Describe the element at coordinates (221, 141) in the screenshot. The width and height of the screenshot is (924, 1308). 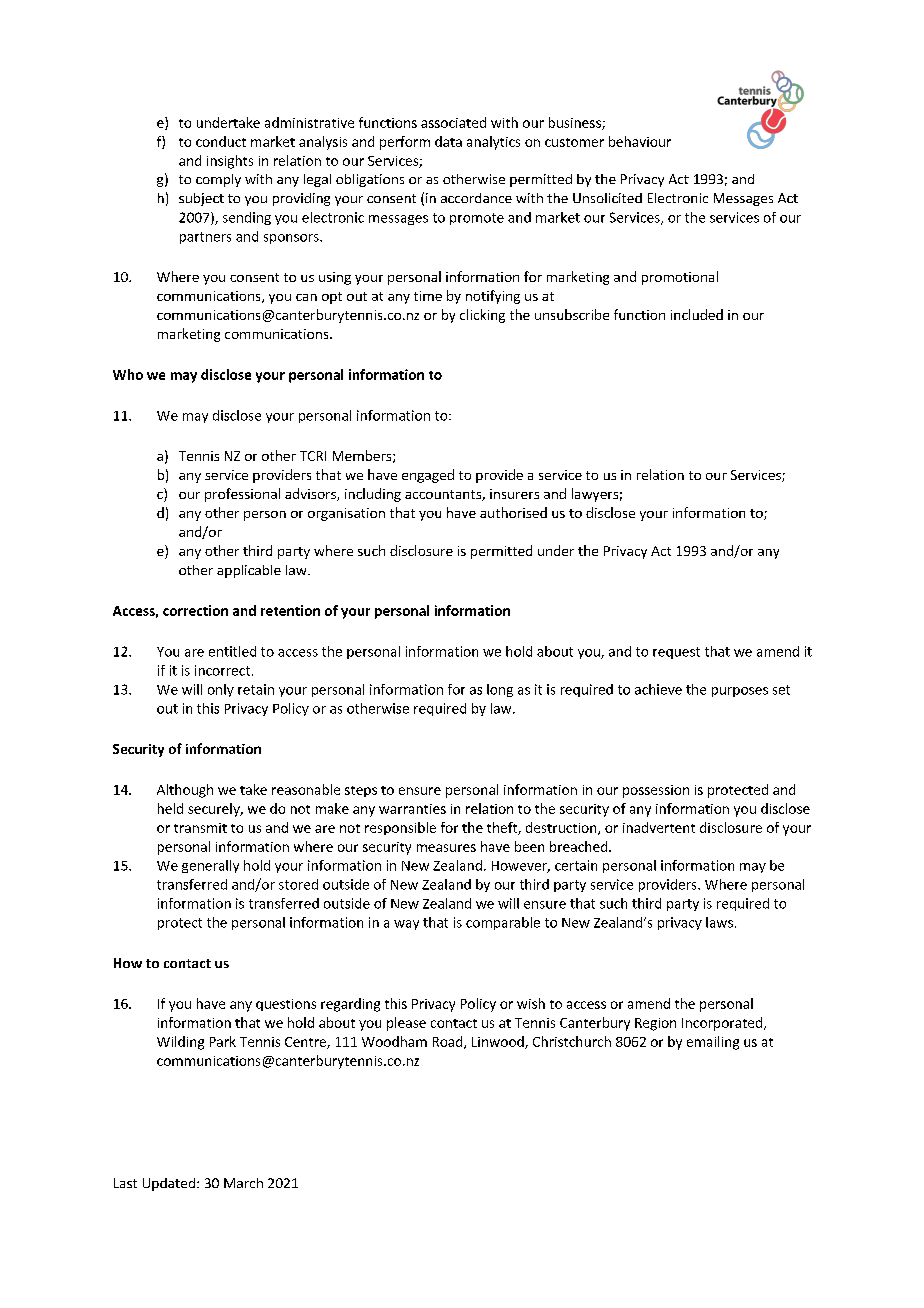
I see `conduct` at that location.
